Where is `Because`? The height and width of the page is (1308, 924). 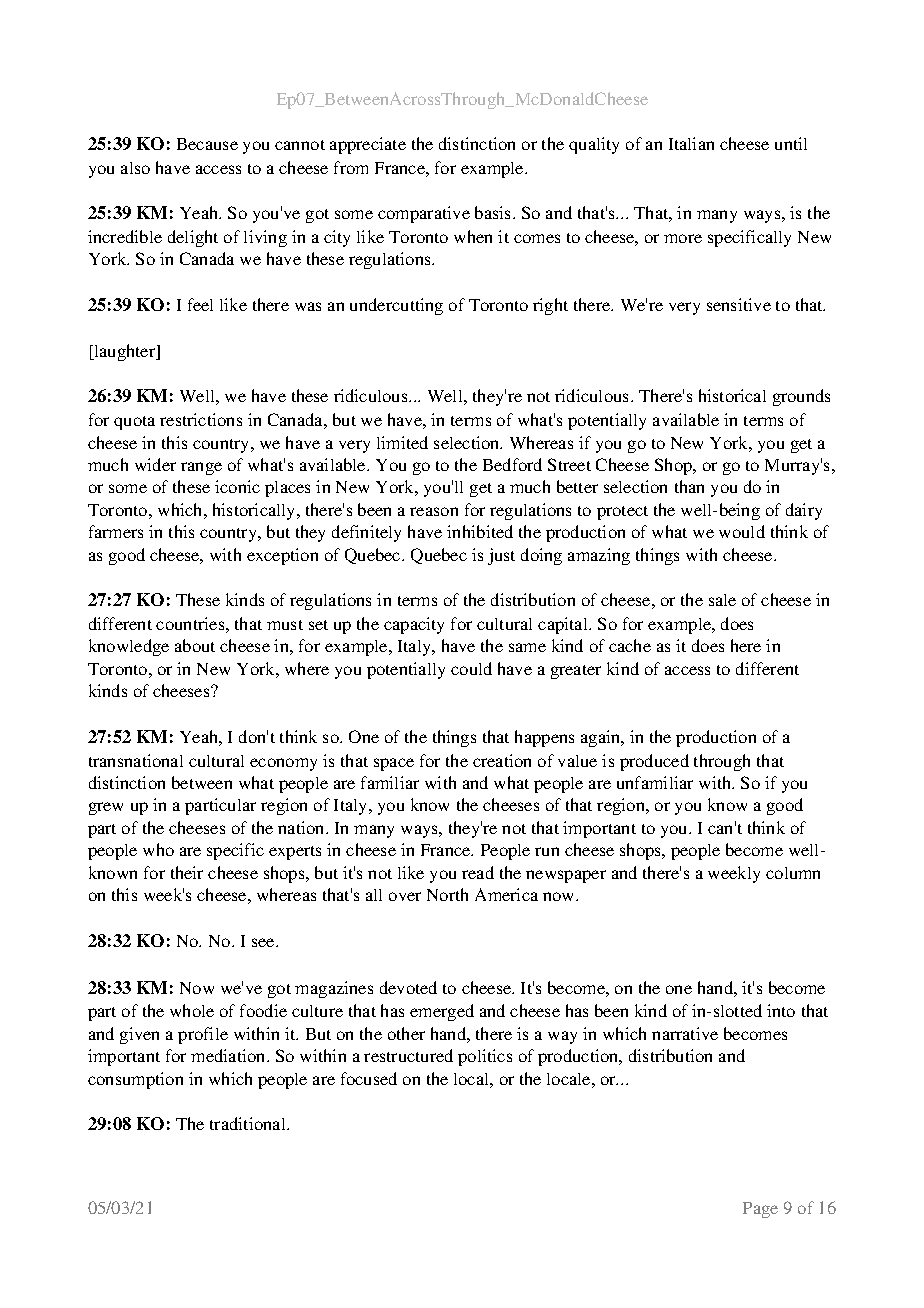
Because is located at coordinates (207, 144).
